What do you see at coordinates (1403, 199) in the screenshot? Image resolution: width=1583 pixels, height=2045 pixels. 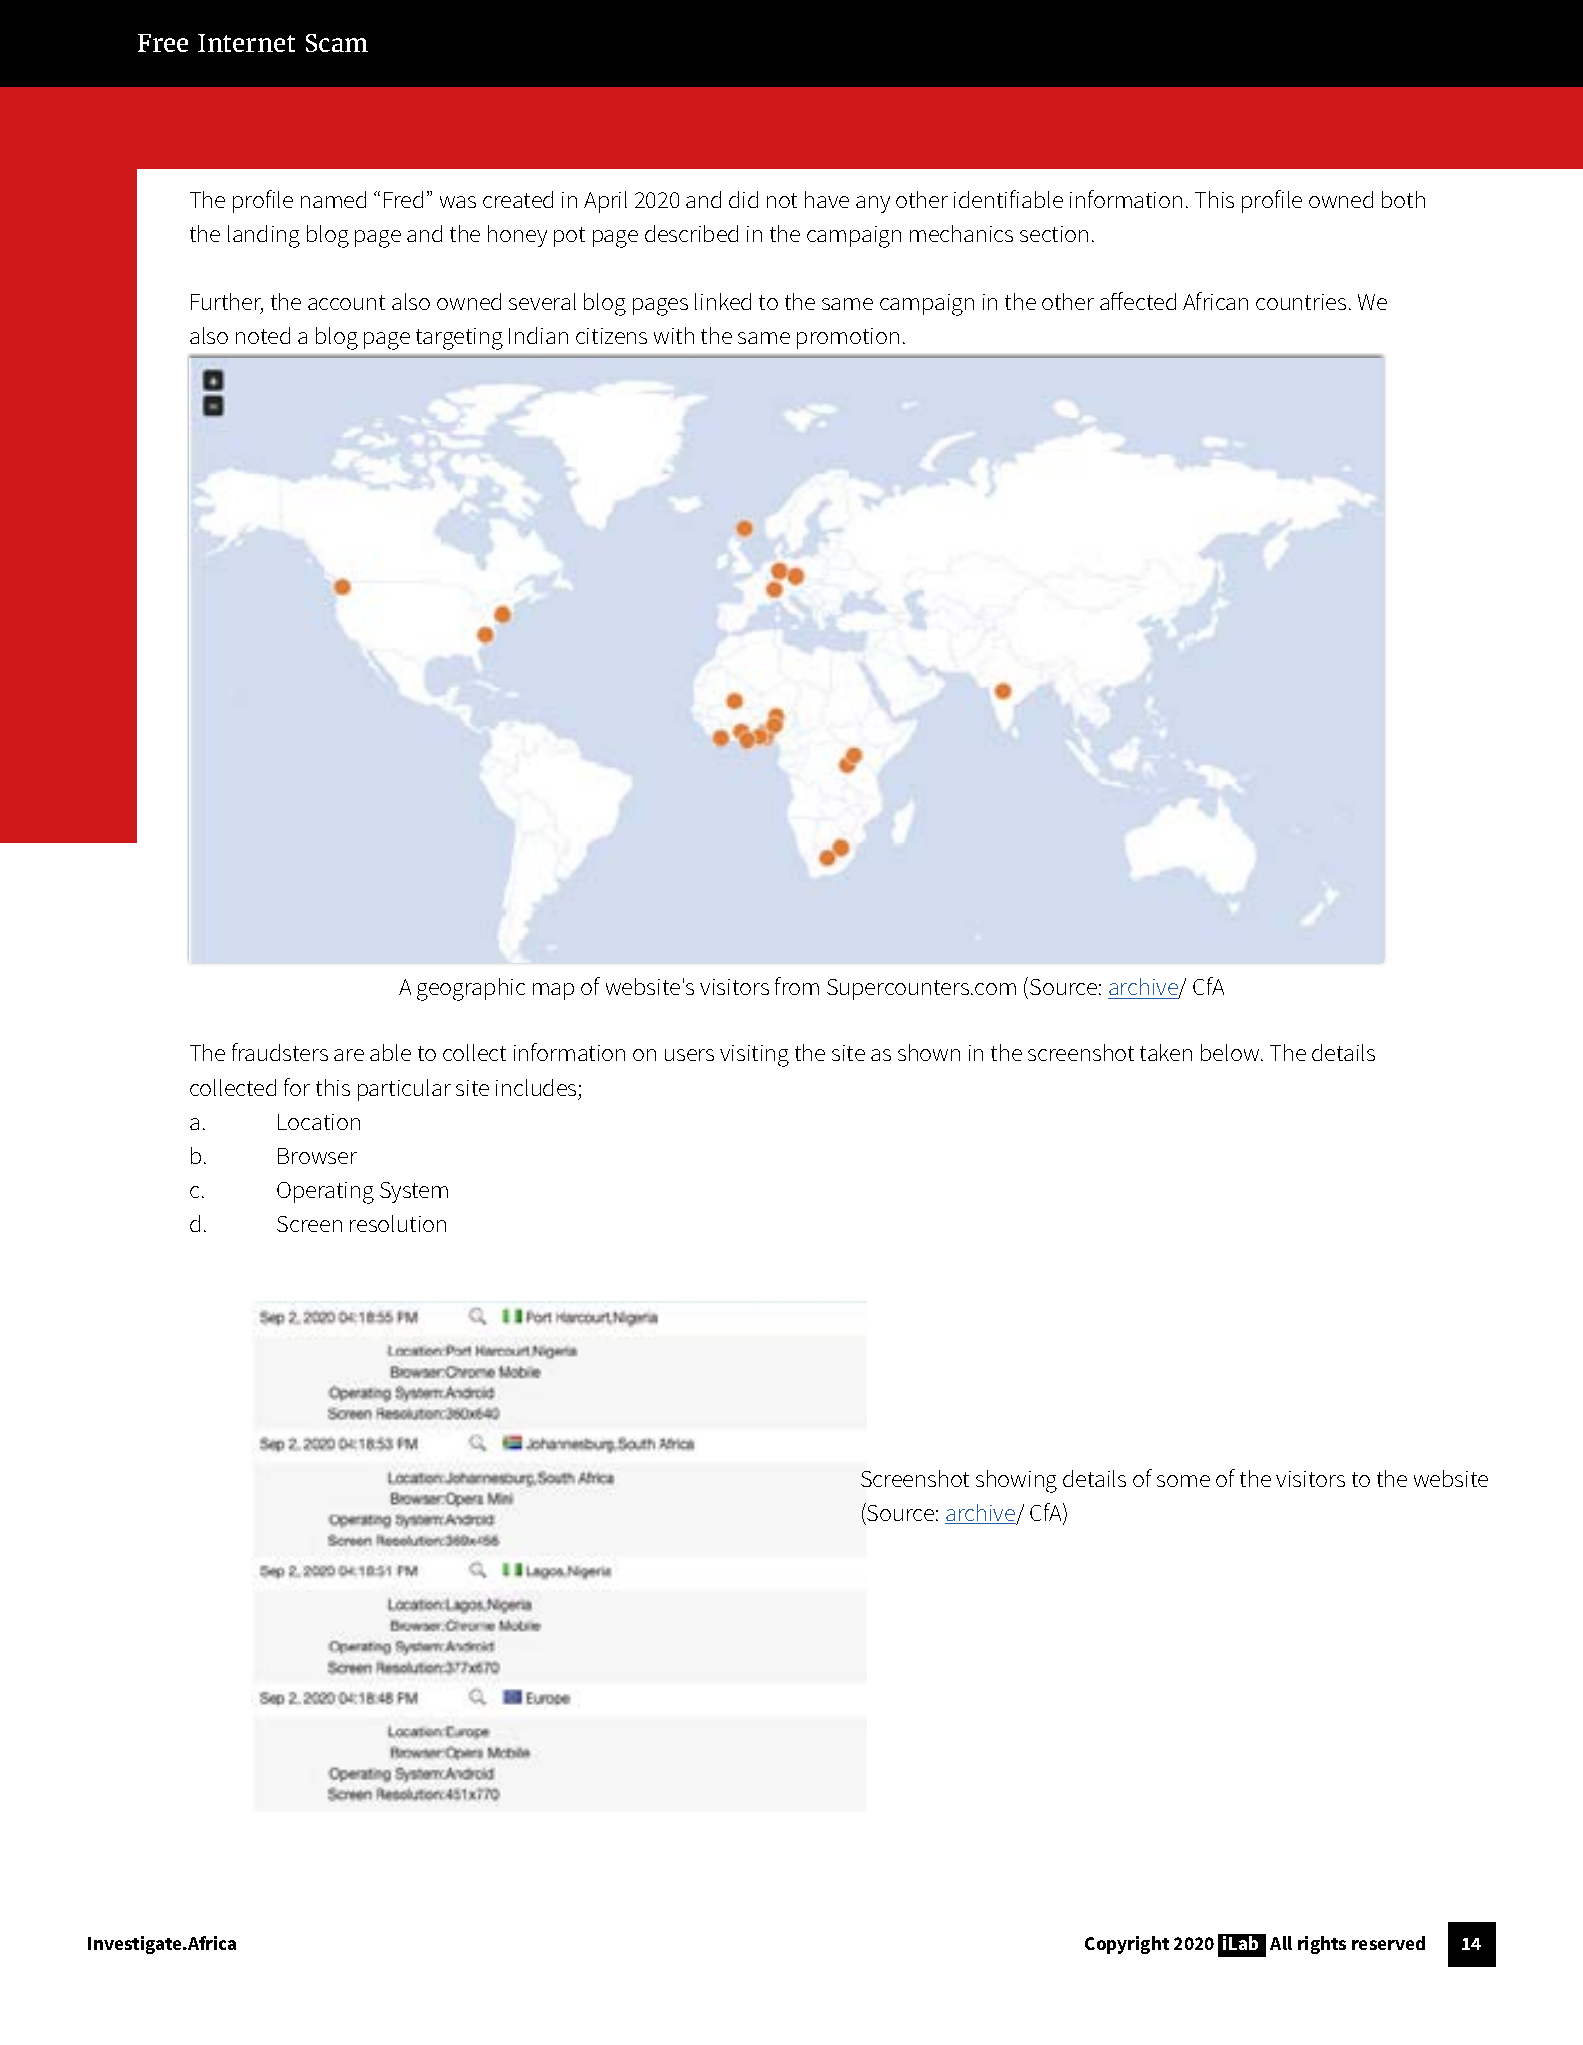 I see `both` at bounding box center [1403, 199].
